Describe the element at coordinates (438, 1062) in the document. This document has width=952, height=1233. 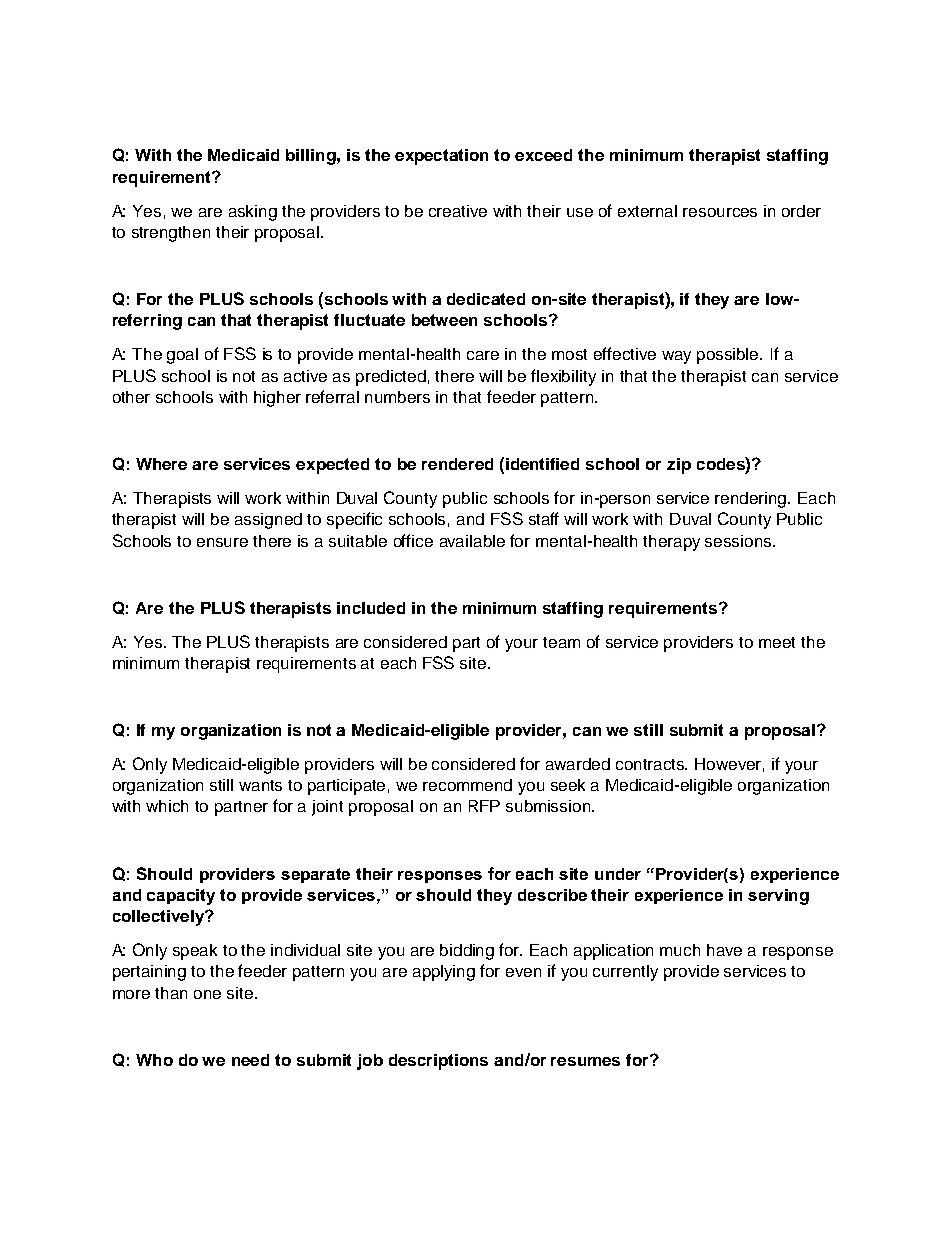
I see `descriptions` at that location.
